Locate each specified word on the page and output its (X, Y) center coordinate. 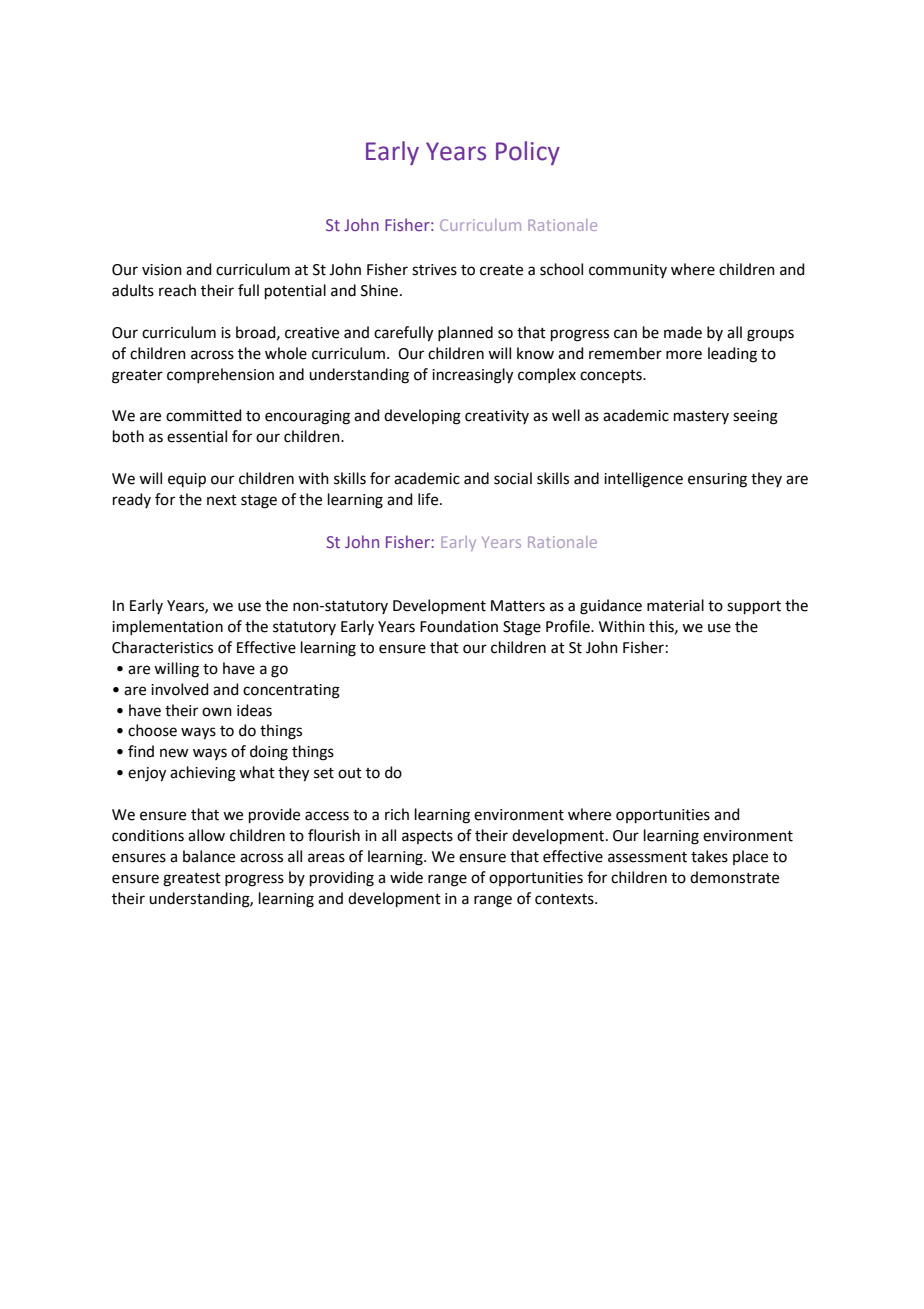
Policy (528, 153)
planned (465, 333)
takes (709, 856)
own (217, 712)
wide (406, 877)
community (628, 271)
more (684, 355)
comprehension (220, 375)
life (429, 499)
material (675, 605)
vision (162, 270)
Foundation (459, 626)
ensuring (717, 480)
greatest (192, 880)
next (222, 500)
